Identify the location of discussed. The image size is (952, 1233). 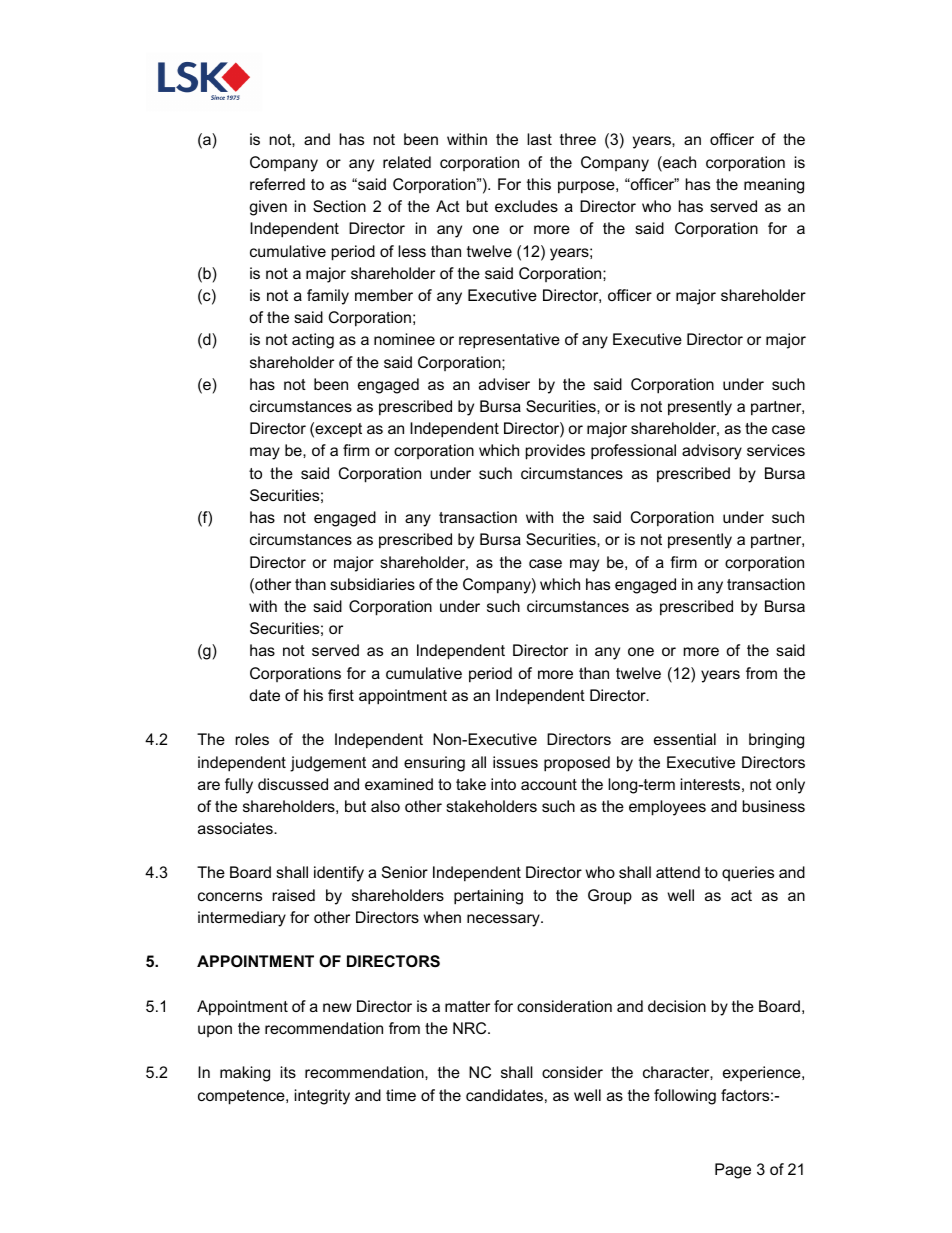
(293, 784).
